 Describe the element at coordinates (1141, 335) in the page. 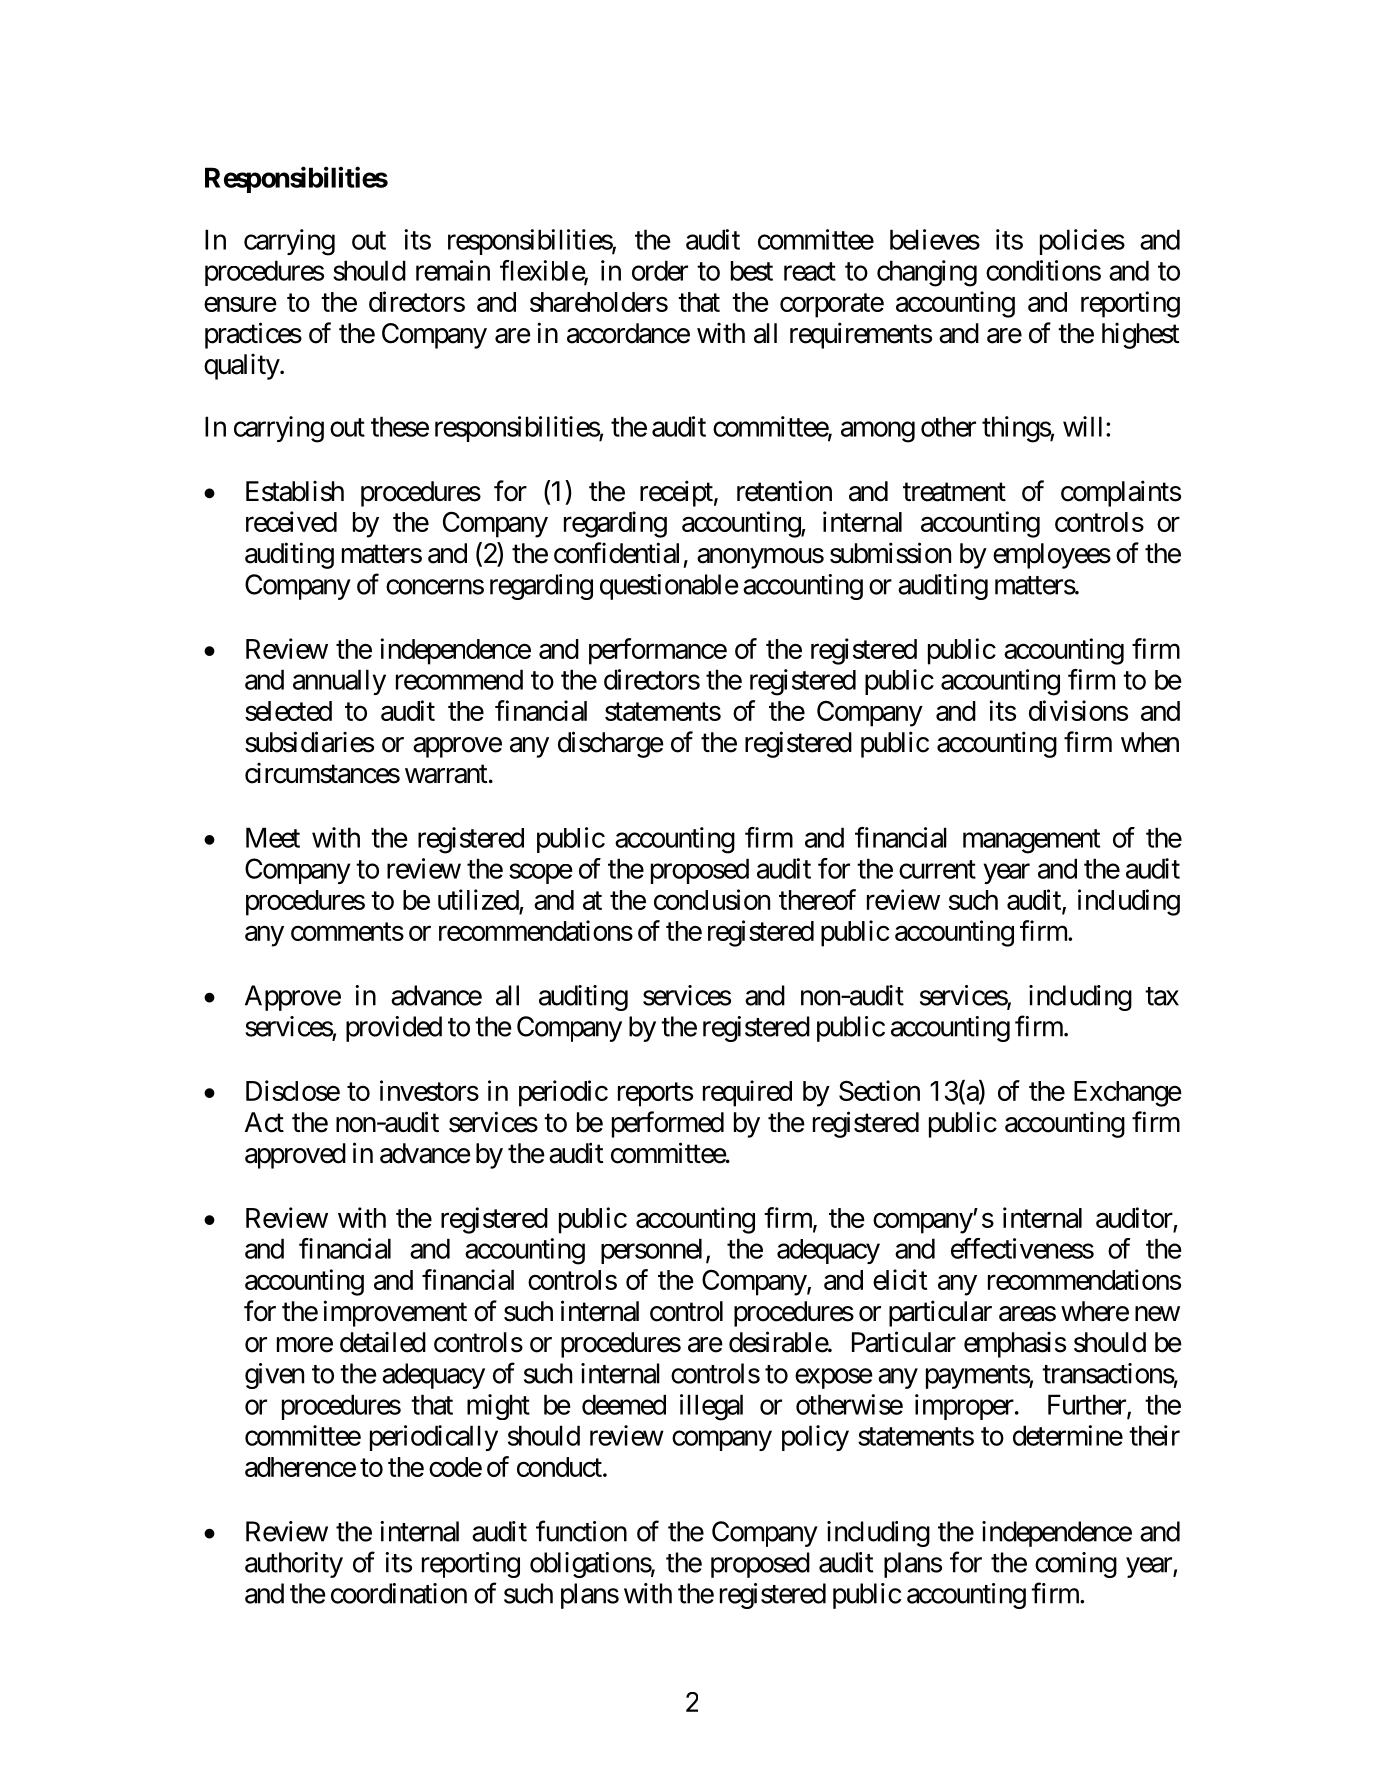

I see `highest` at that location.
